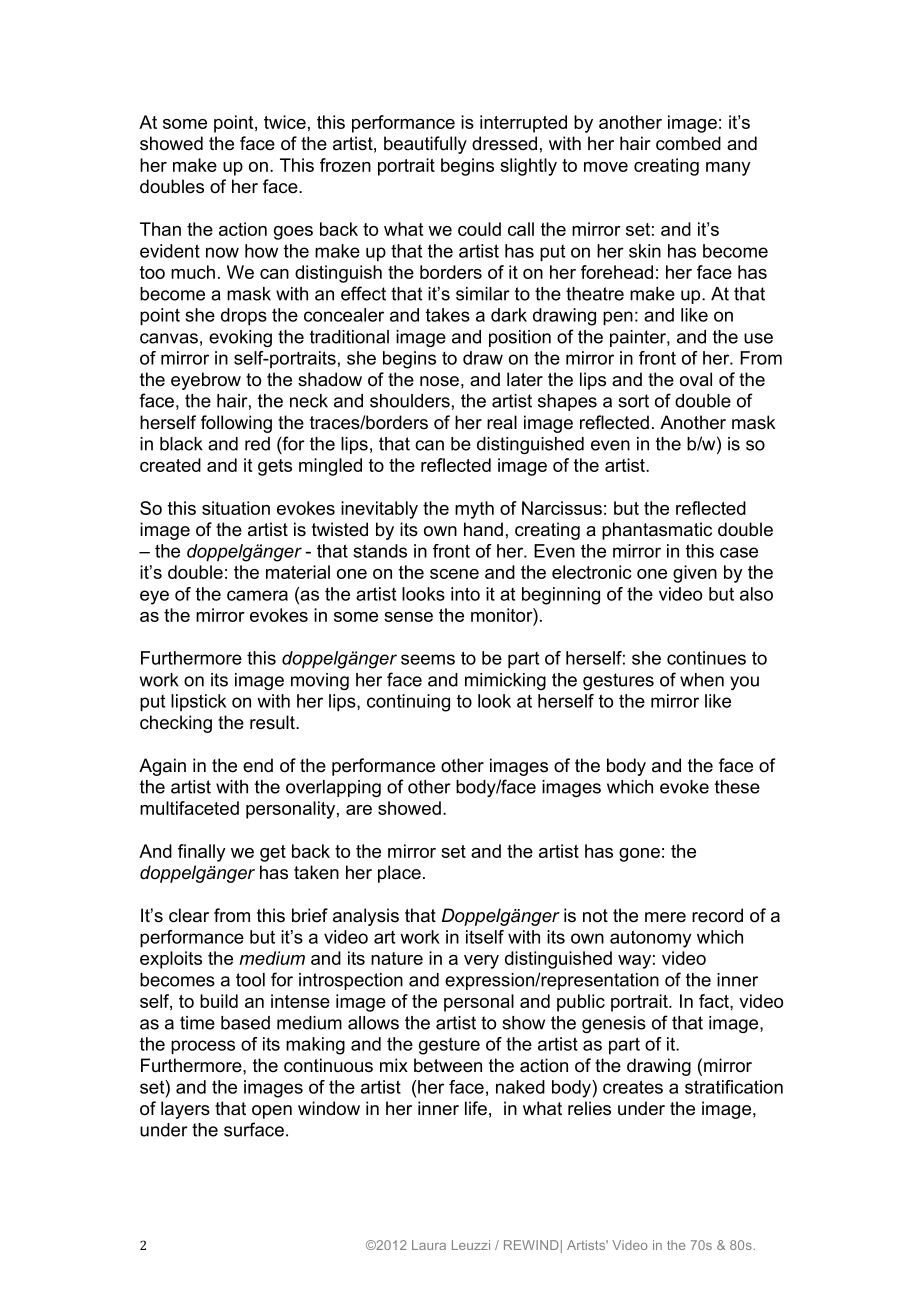 The width and height of the document is (924, 1308). Describe the element at coordinates (236, 424) in the document. I see `following` at that location.
